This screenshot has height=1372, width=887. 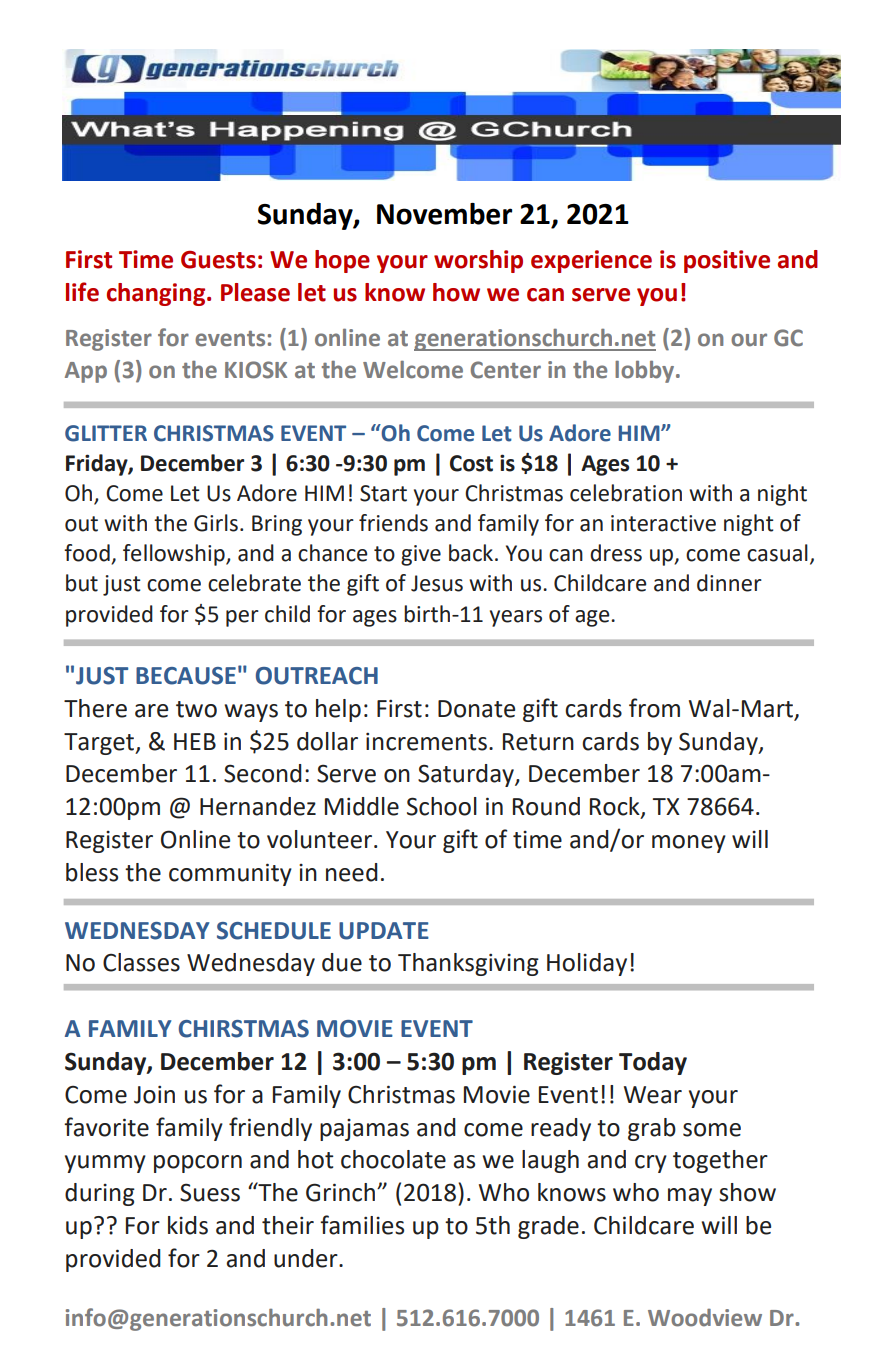 What do you see at coordinates (663, 523) in the screenshot?
I see `interactive` at bounding box center [663, 523].
